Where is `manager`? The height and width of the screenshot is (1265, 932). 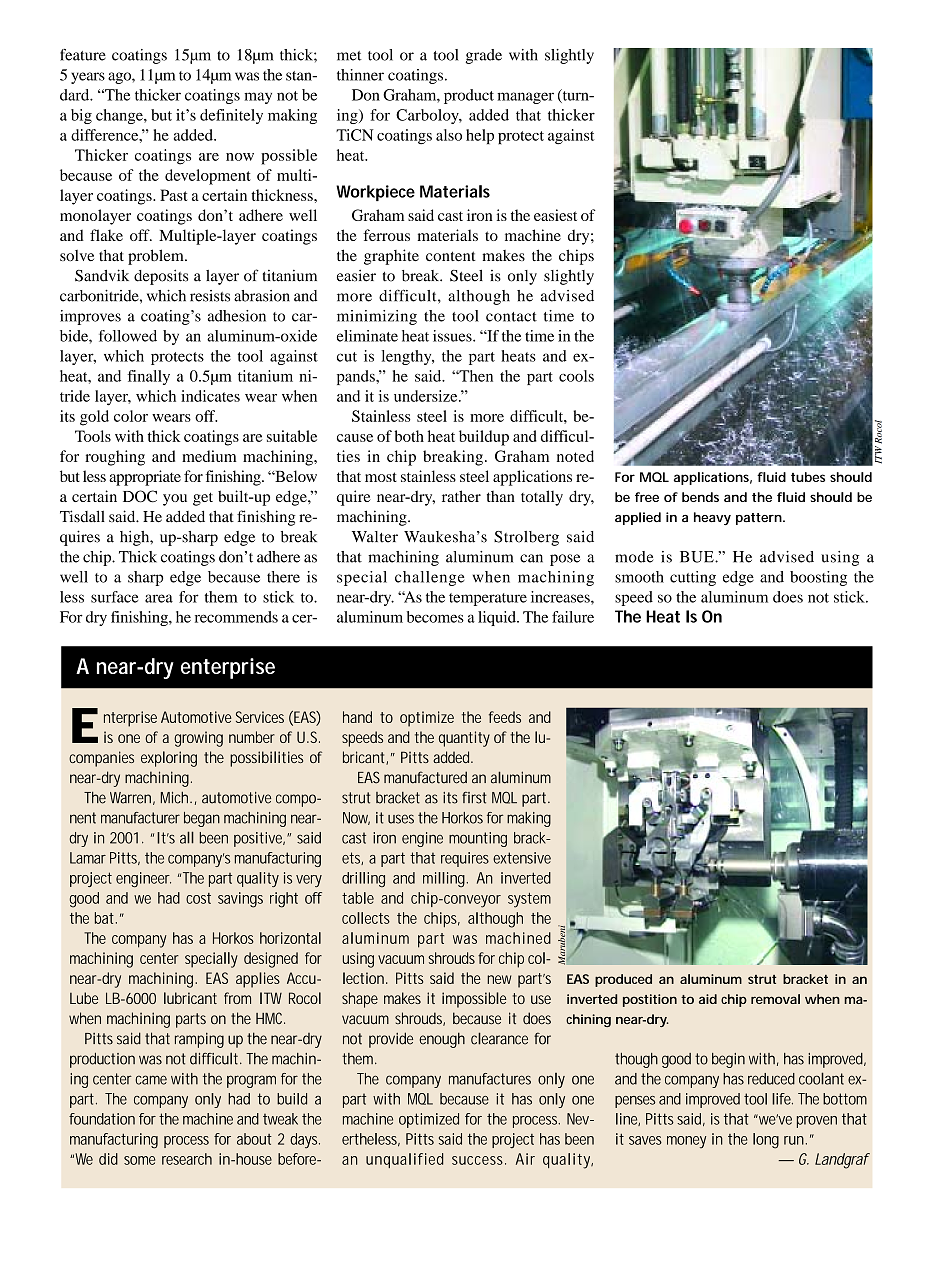
manager is located at coordinates (525, 98).
